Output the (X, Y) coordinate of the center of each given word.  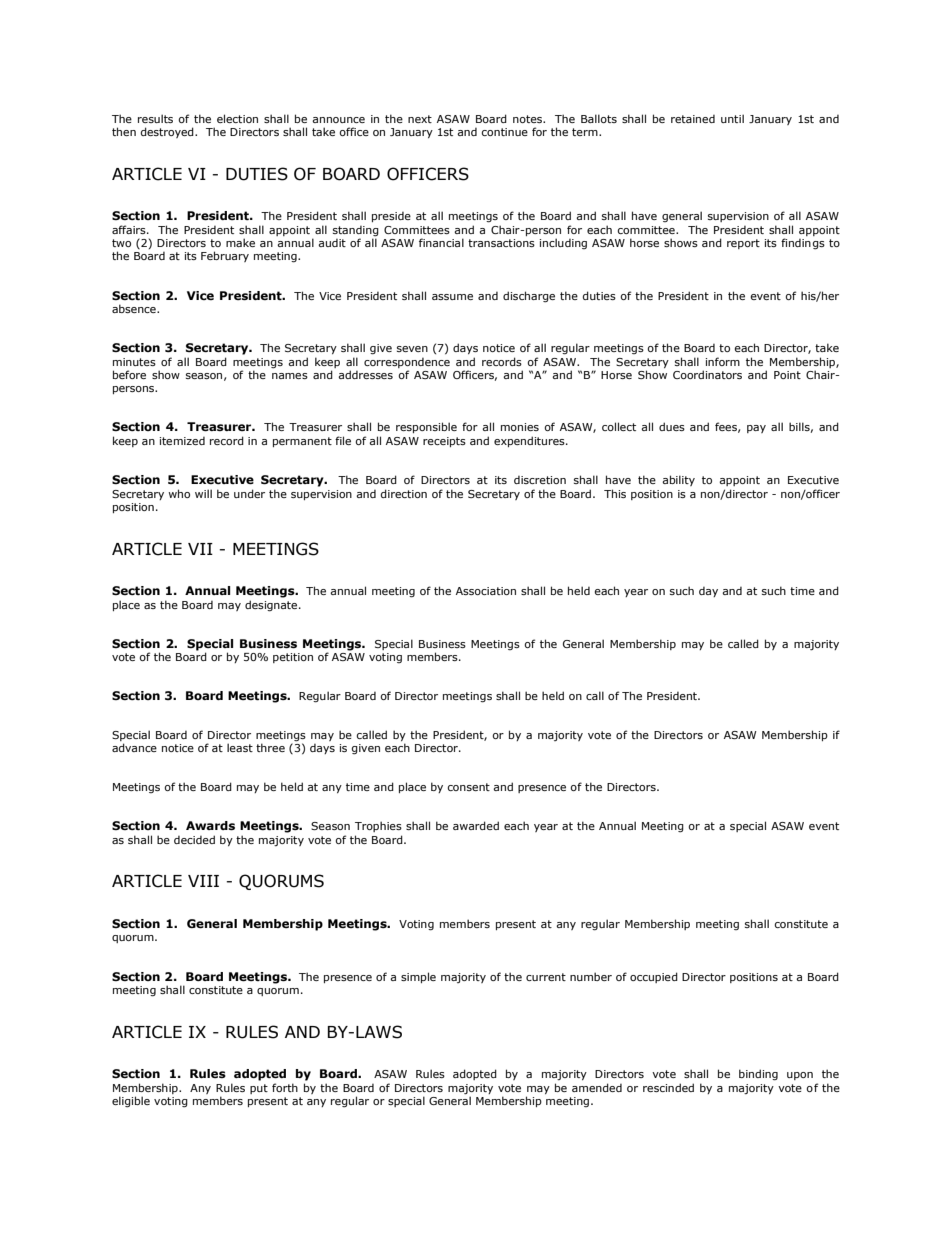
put (259, 1089)
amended (597, 1087)
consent (468, 787)
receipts (444, 442)
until (732, 118)
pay (756, 429)
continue (504, 132)
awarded (476, 825)
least (240, 747)
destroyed (168, 132)
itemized (182, 441)
